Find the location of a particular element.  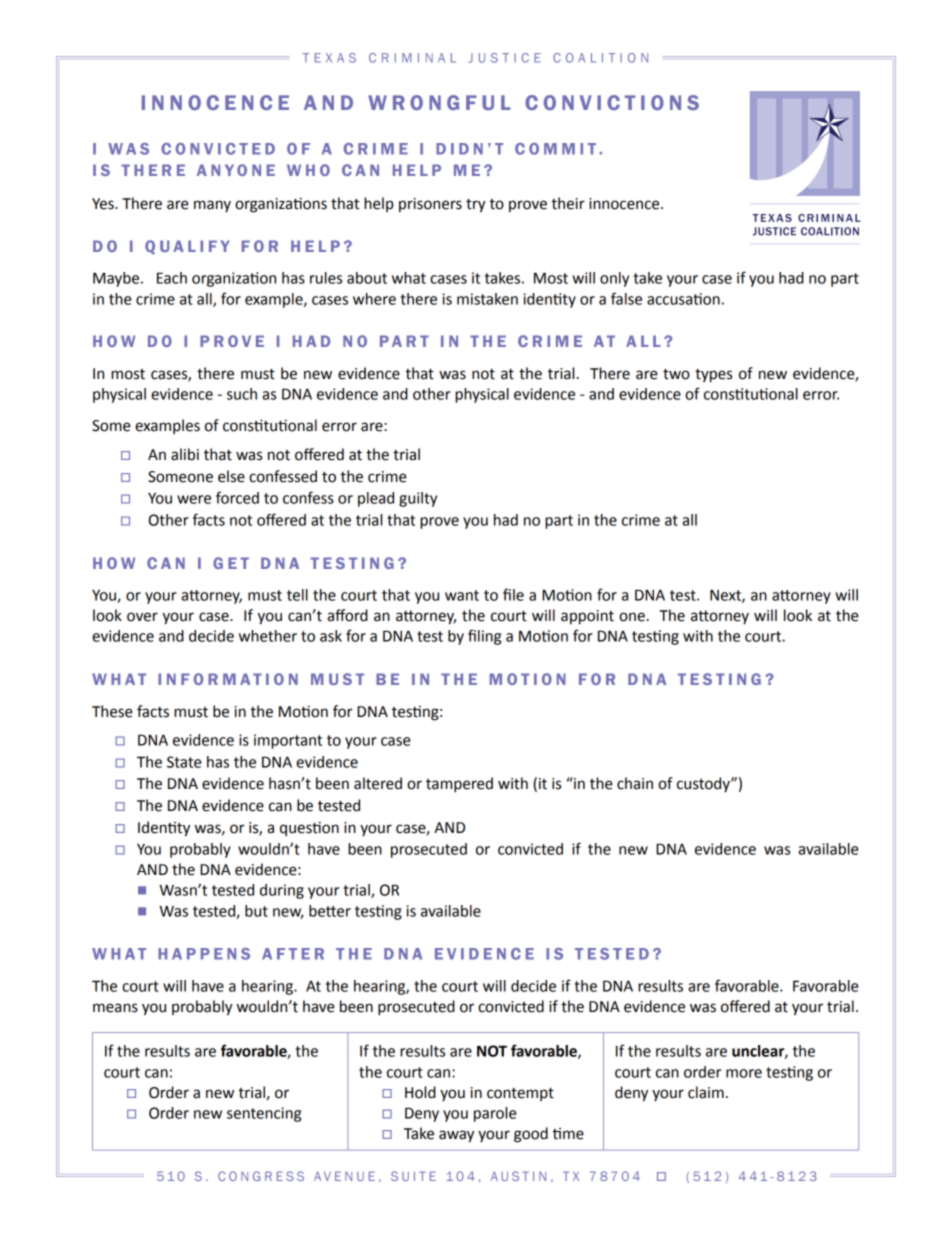

ANYONE is located at coordinates (236, 170).
